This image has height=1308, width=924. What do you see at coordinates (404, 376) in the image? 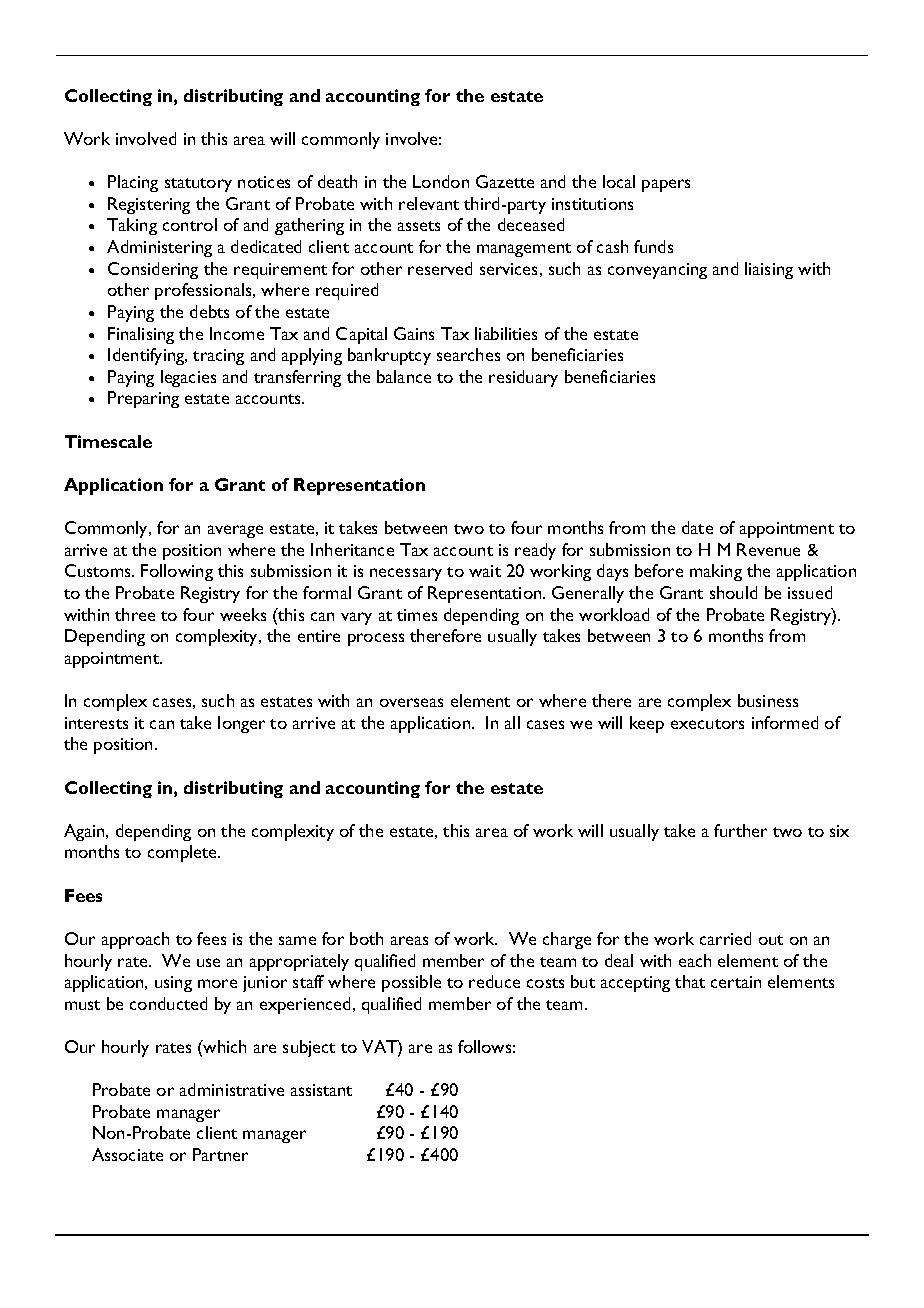
I see `balance` at bounding box center [404, 376].
